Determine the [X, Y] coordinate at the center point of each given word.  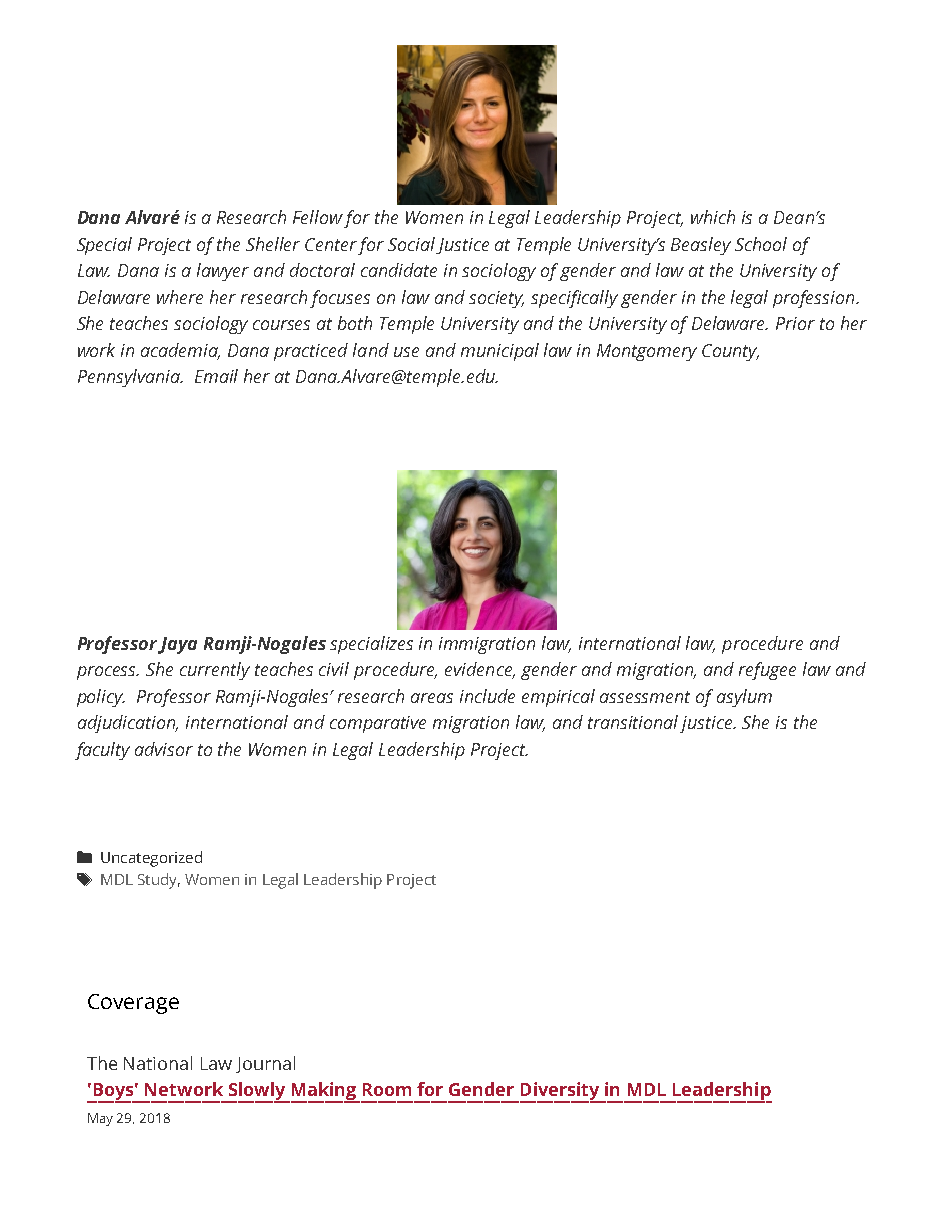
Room [387, 1089]
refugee [767, 671]
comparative [378, 724]
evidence [480, 670]
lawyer [223, 272]
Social [411, 244]
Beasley [701, 246]
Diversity [561, 1092]
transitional [633, 722]
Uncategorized [151, 859]
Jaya [177, 645]
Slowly [257, 1092]
